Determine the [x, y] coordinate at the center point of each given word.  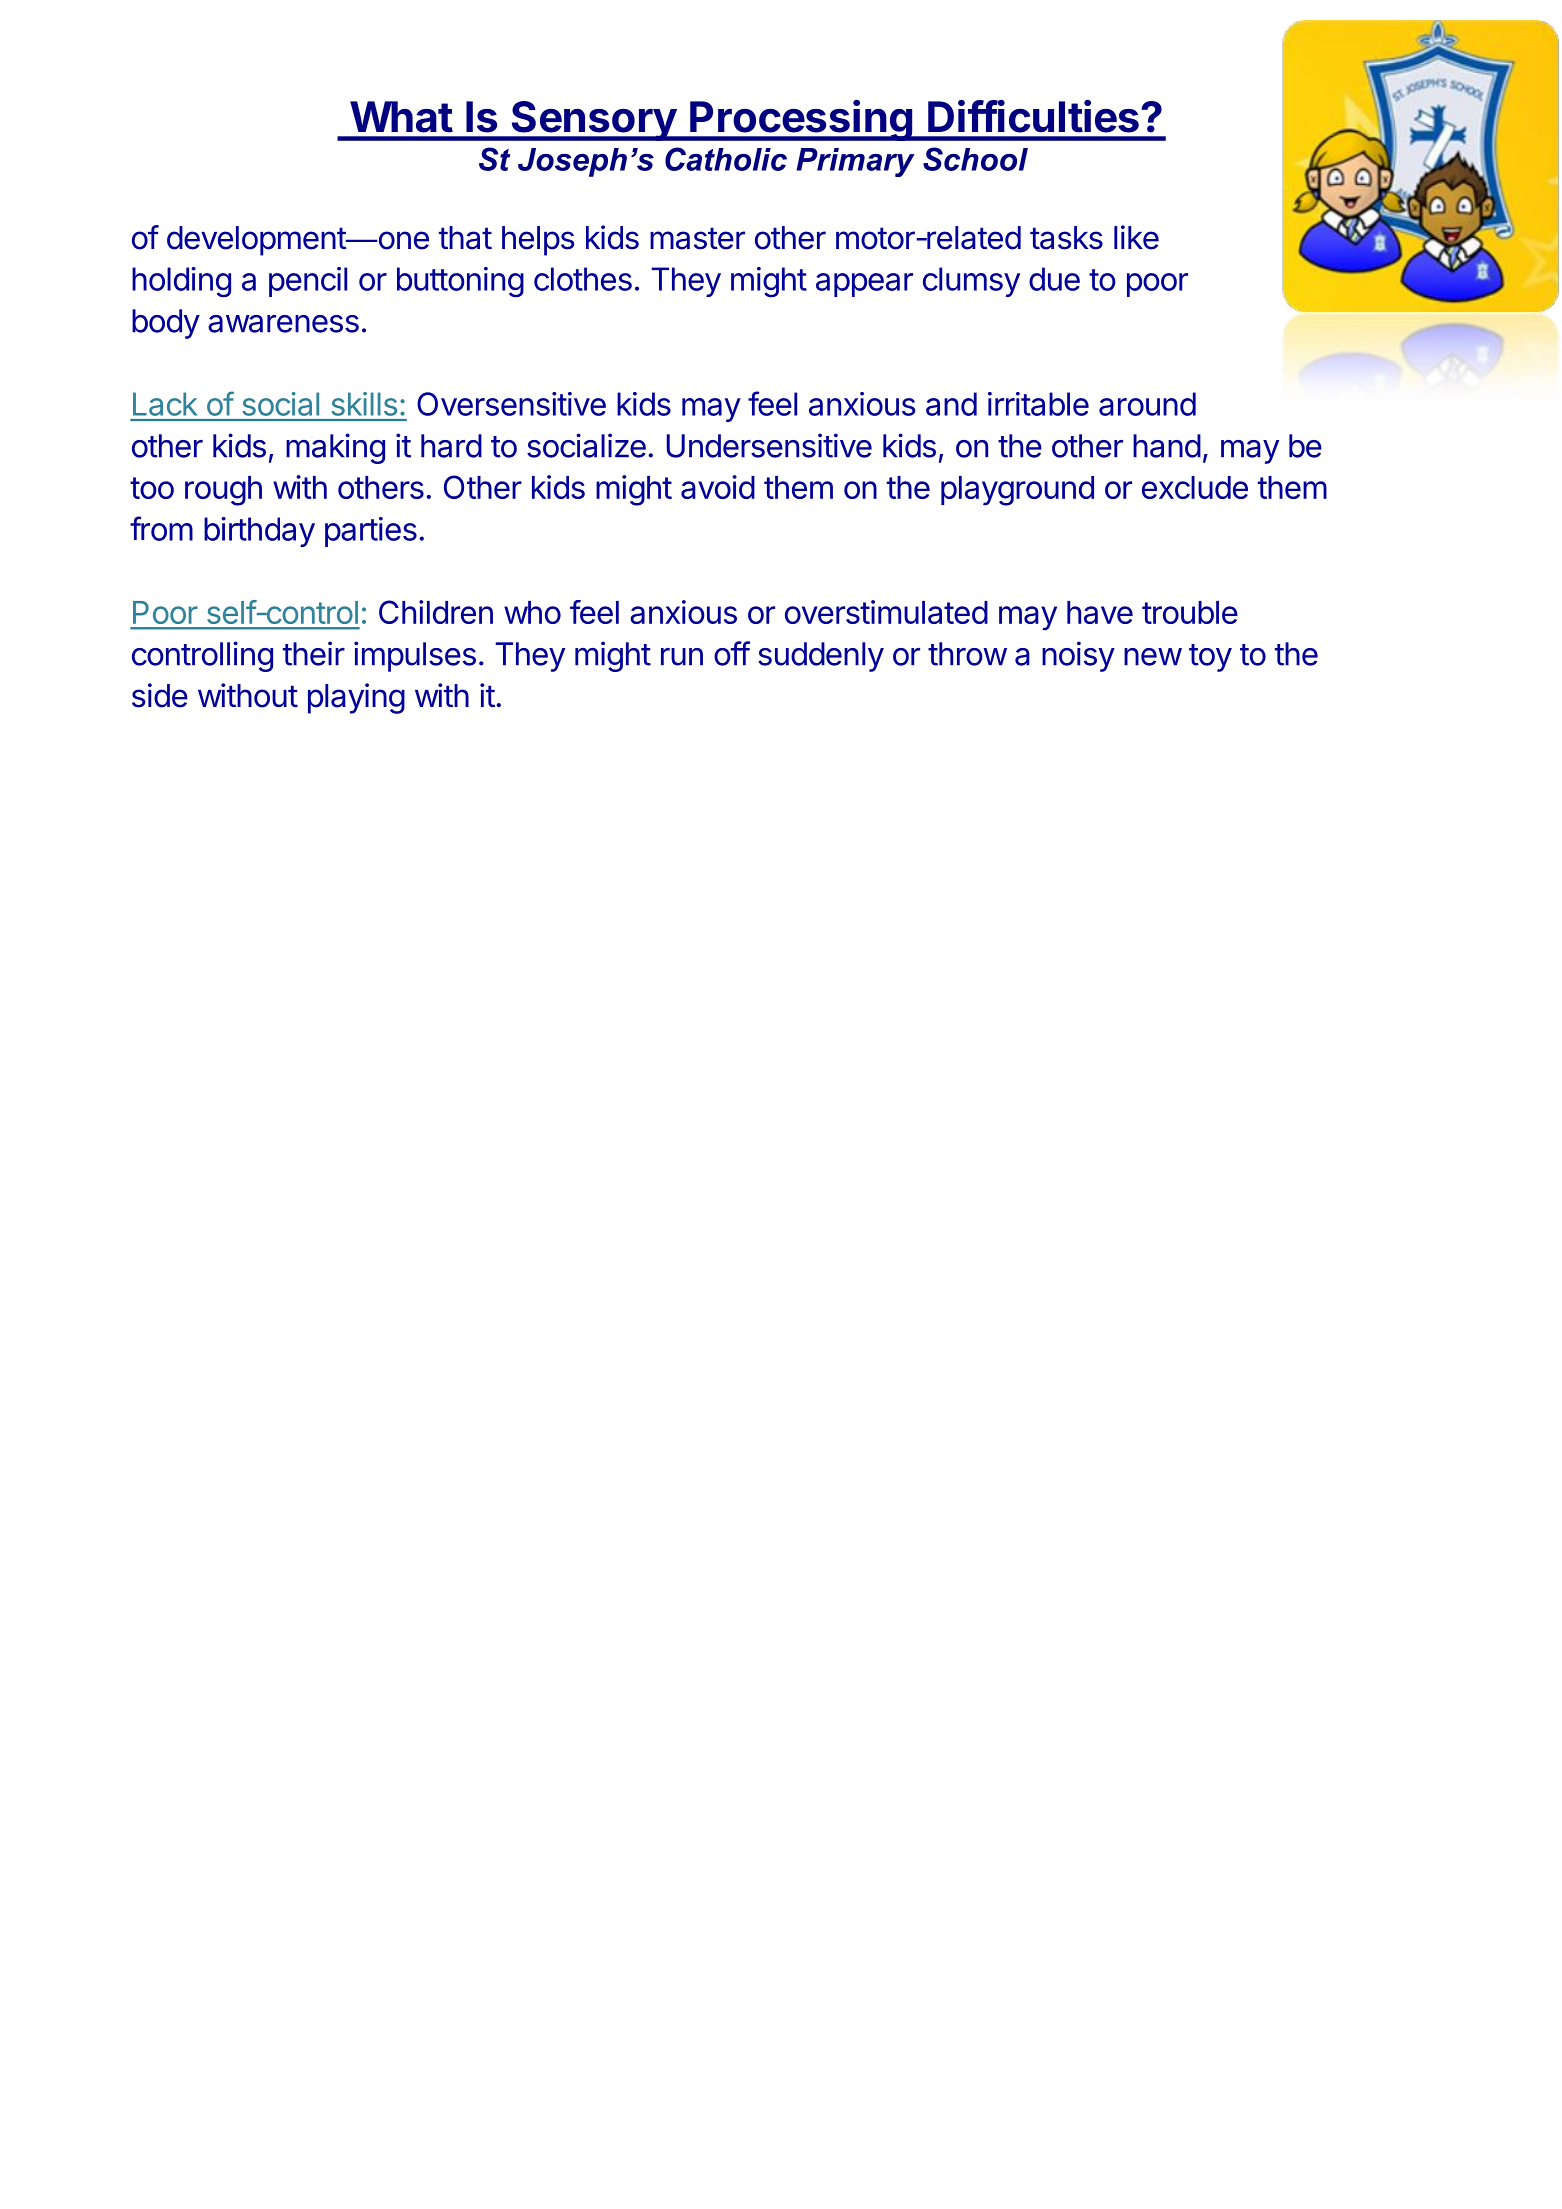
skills [364, 404]
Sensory [593, 121]
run [682, 657]
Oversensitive [511, 404]
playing [356, 698]
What [401, 117]
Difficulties [1033, 116]
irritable [1038, 404]
